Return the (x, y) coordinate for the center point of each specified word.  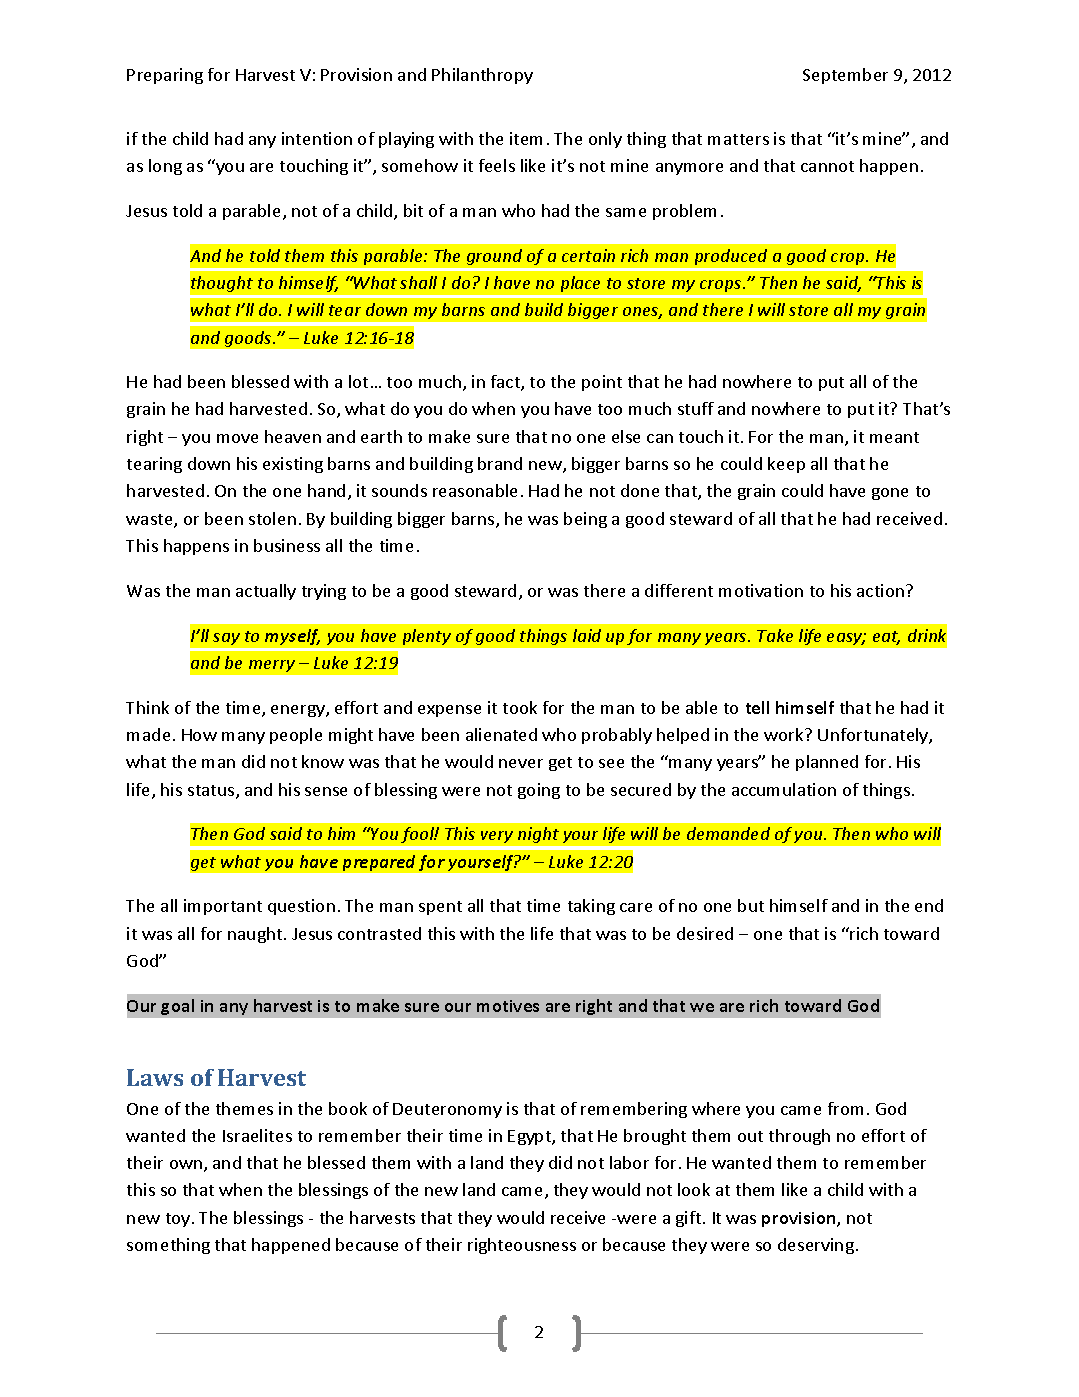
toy (179, 1220)
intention (317, 138)
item (526, 138)
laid (587, 635)
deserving (816, 1246)
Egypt (530, 1137)
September (845, 76)
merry (272, 666)
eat (886, 638)
